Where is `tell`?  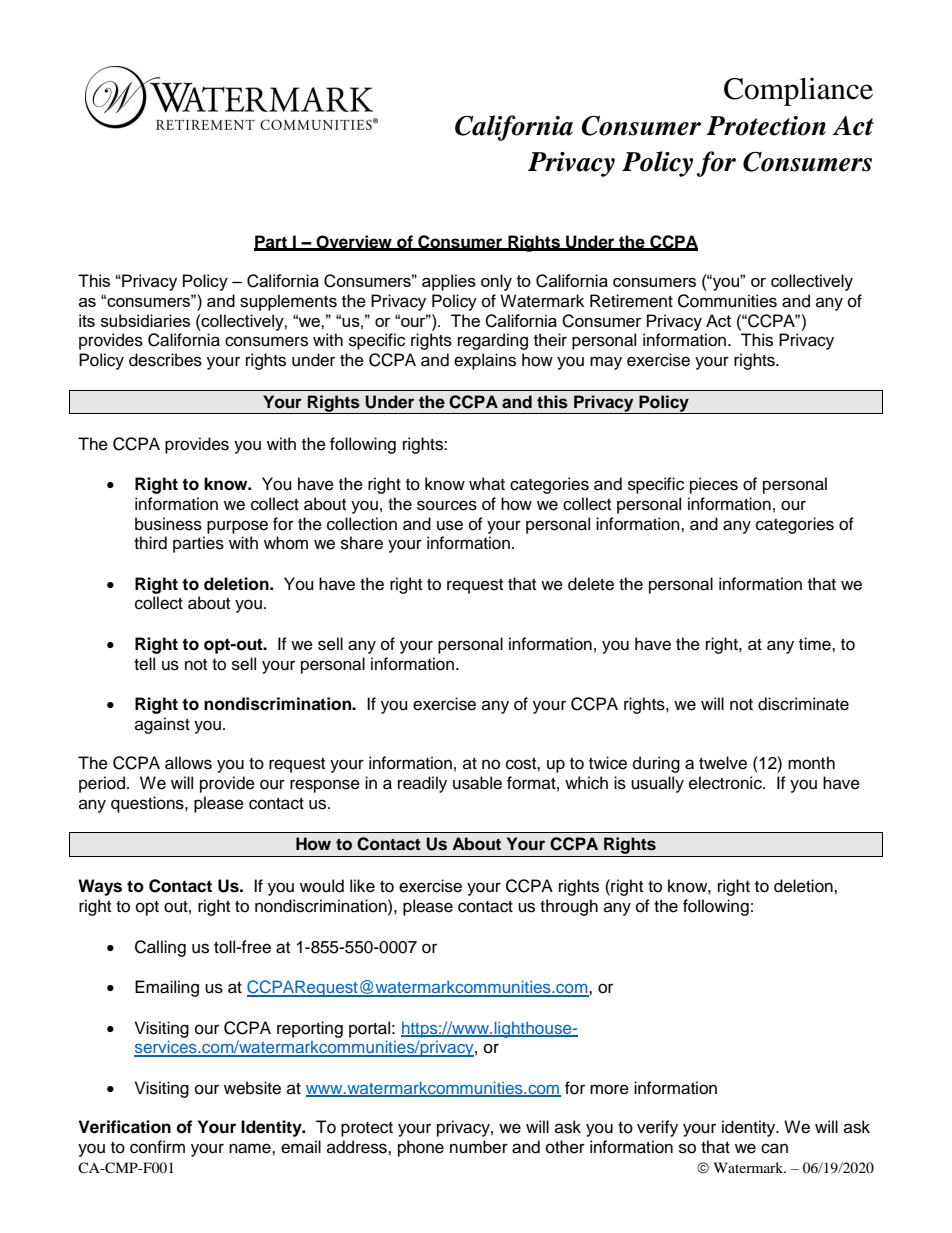
tell is located at coordinates (144, 664).
